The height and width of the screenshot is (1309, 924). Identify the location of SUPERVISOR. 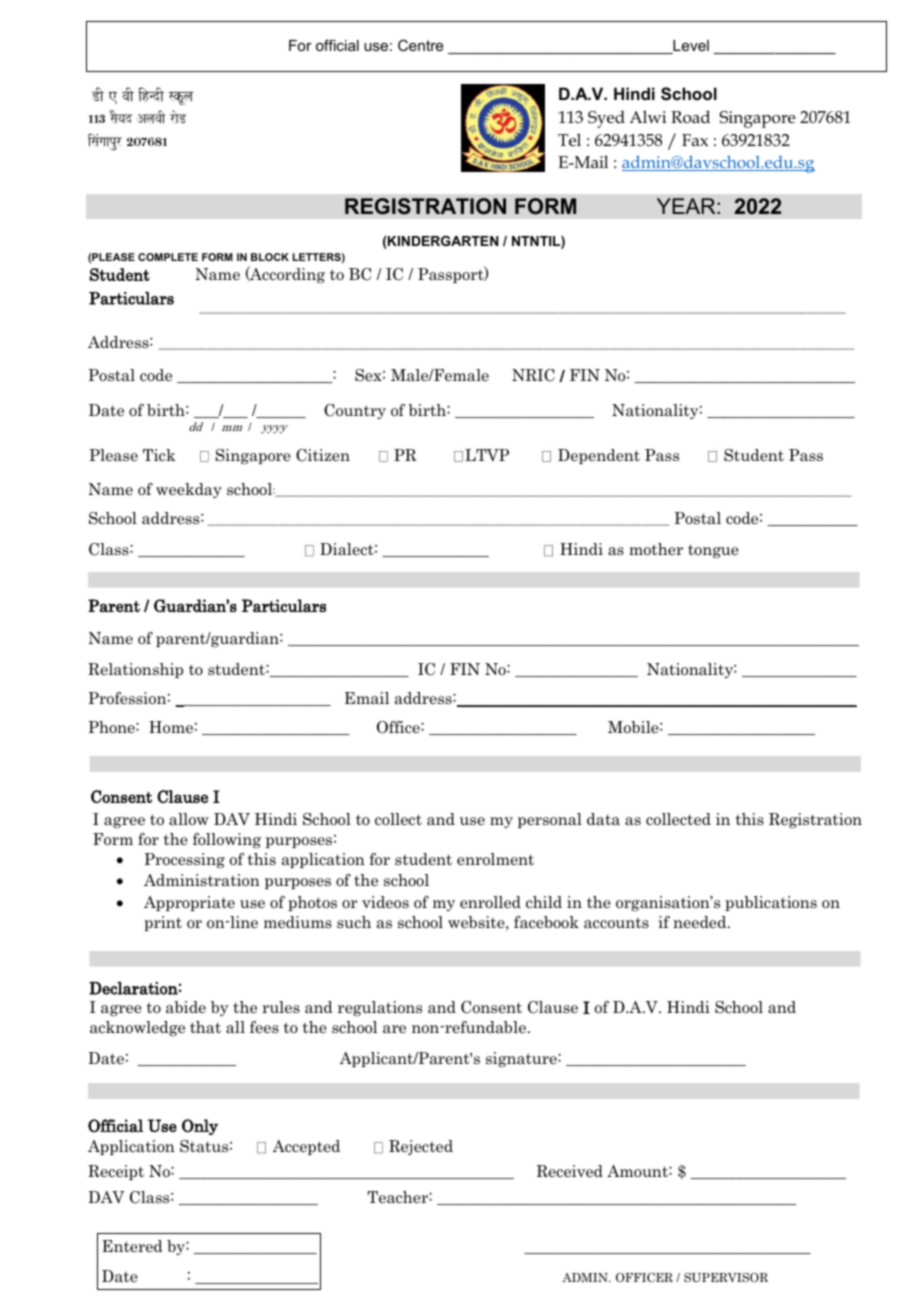
(726, 1278).
